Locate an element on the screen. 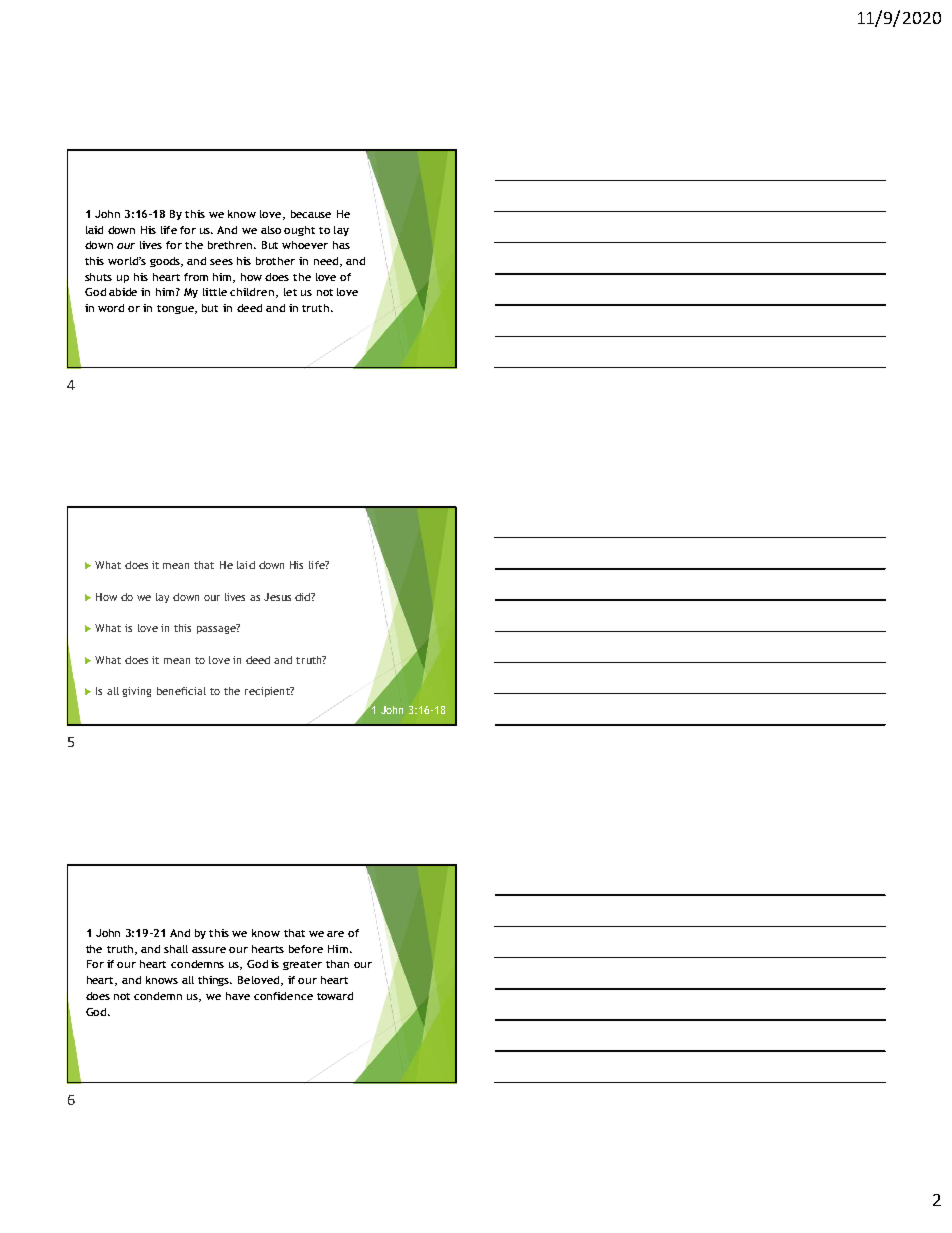 This screenshot has width=952, height=1233. have is located at coordinates (238, 996).
